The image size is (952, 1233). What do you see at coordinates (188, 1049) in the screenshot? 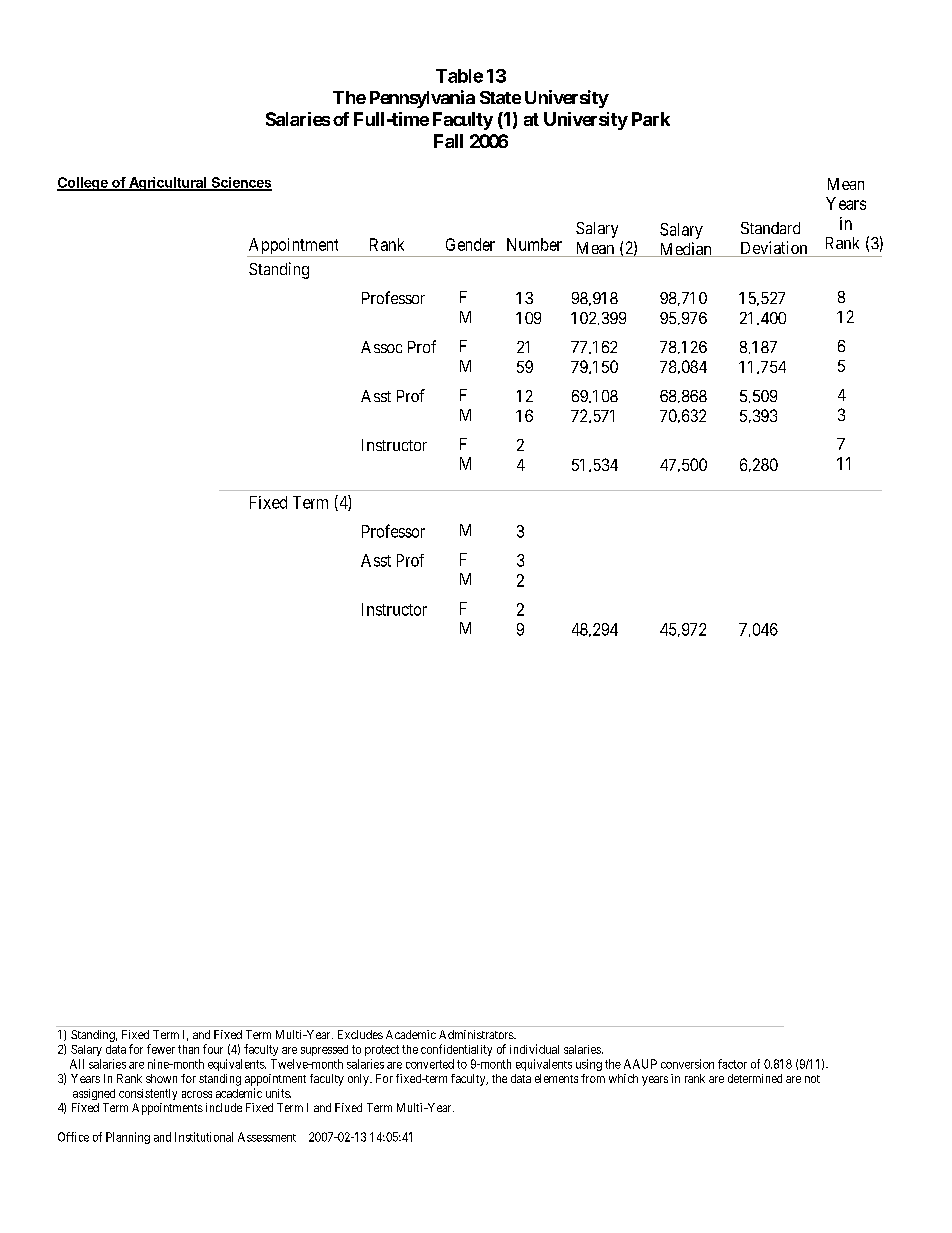
I see `than` at bounding box center [188, 1049].
